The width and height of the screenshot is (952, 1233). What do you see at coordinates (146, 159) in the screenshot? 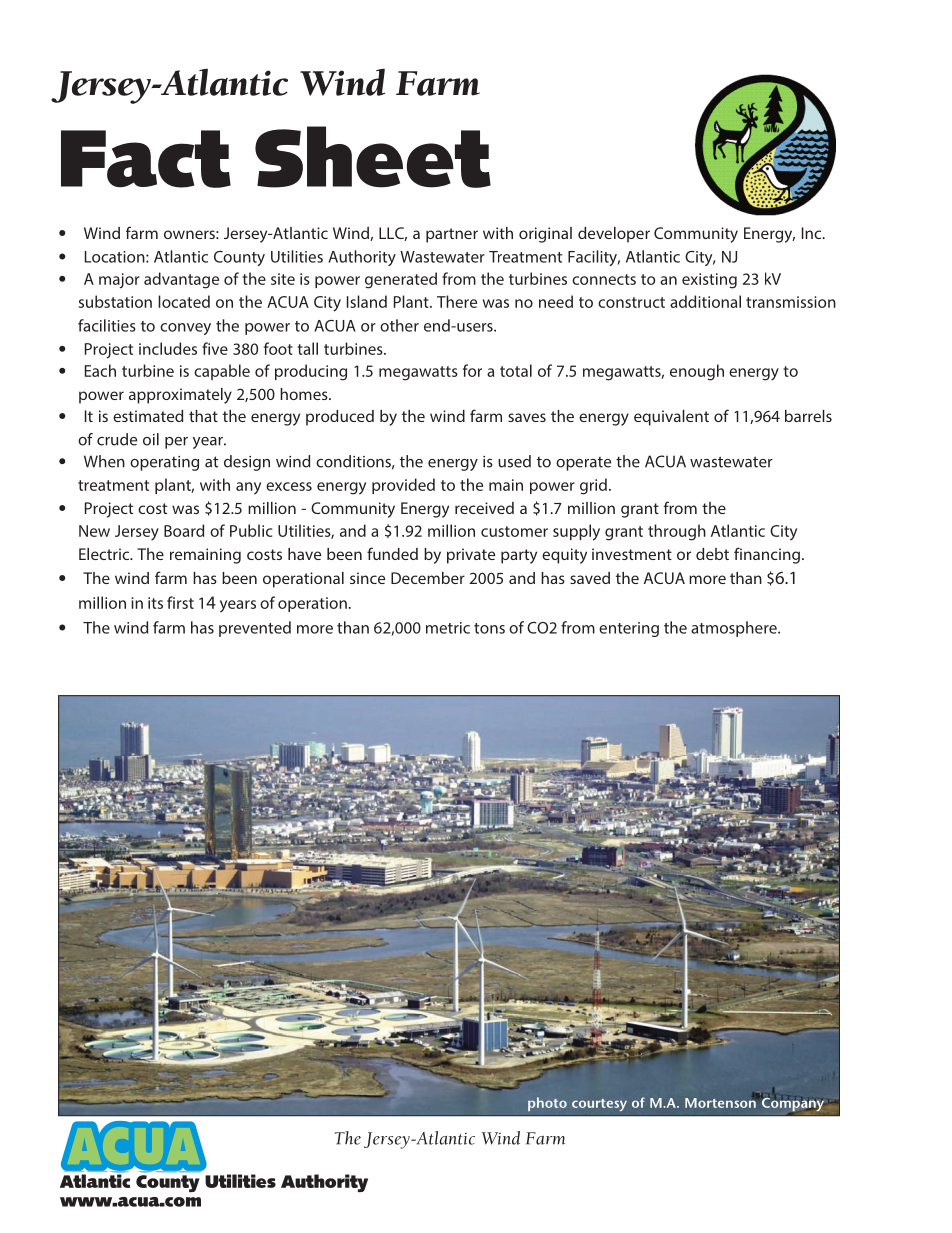
I see `Fact` at bounding box center [146, 159].
